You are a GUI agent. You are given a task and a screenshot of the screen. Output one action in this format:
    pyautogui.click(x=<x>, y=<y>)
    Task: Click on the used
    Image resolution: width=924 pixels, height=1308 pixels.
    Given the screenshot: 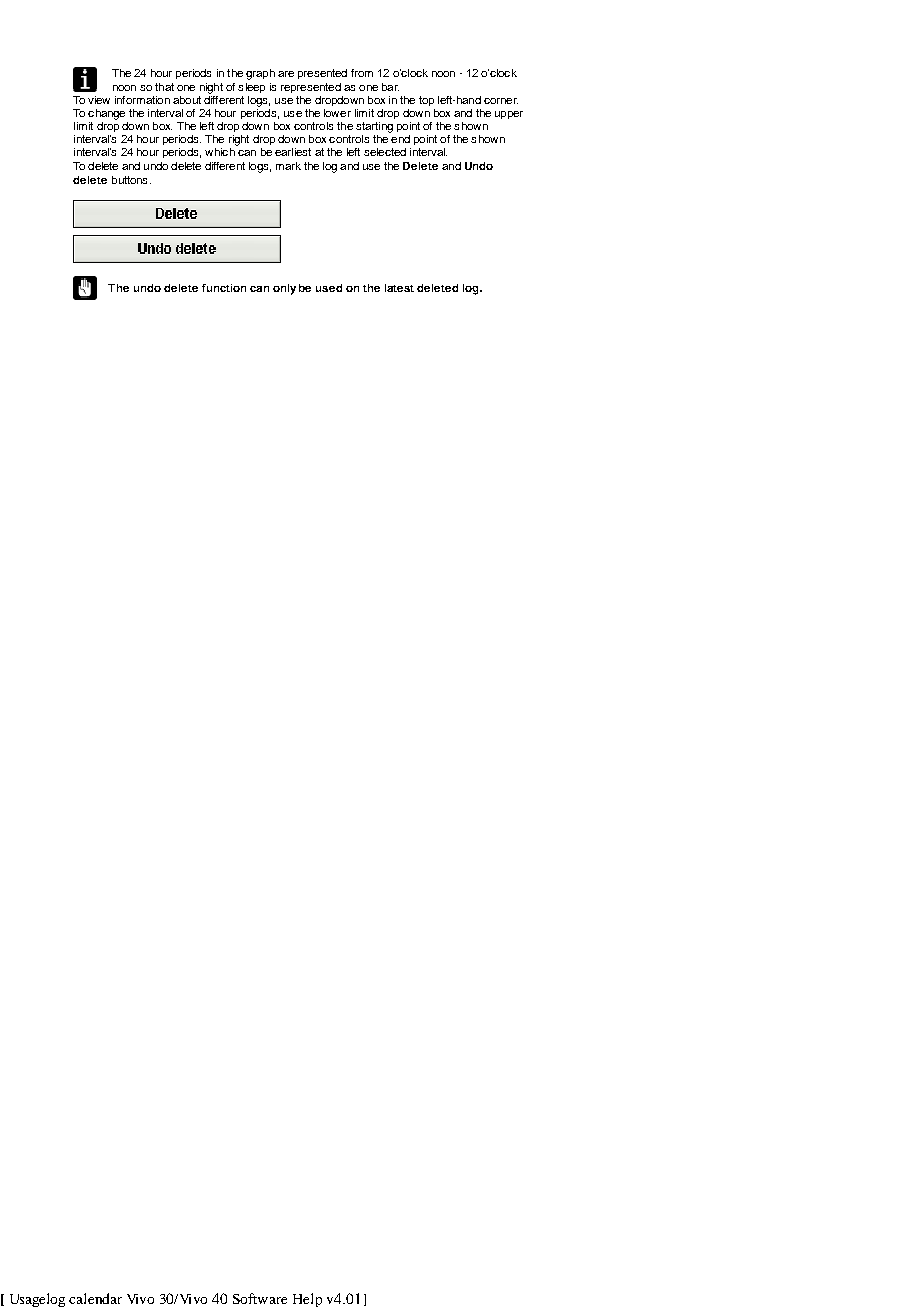 What is the action you would take?
    pyautogui.click(x=329, y=288)
